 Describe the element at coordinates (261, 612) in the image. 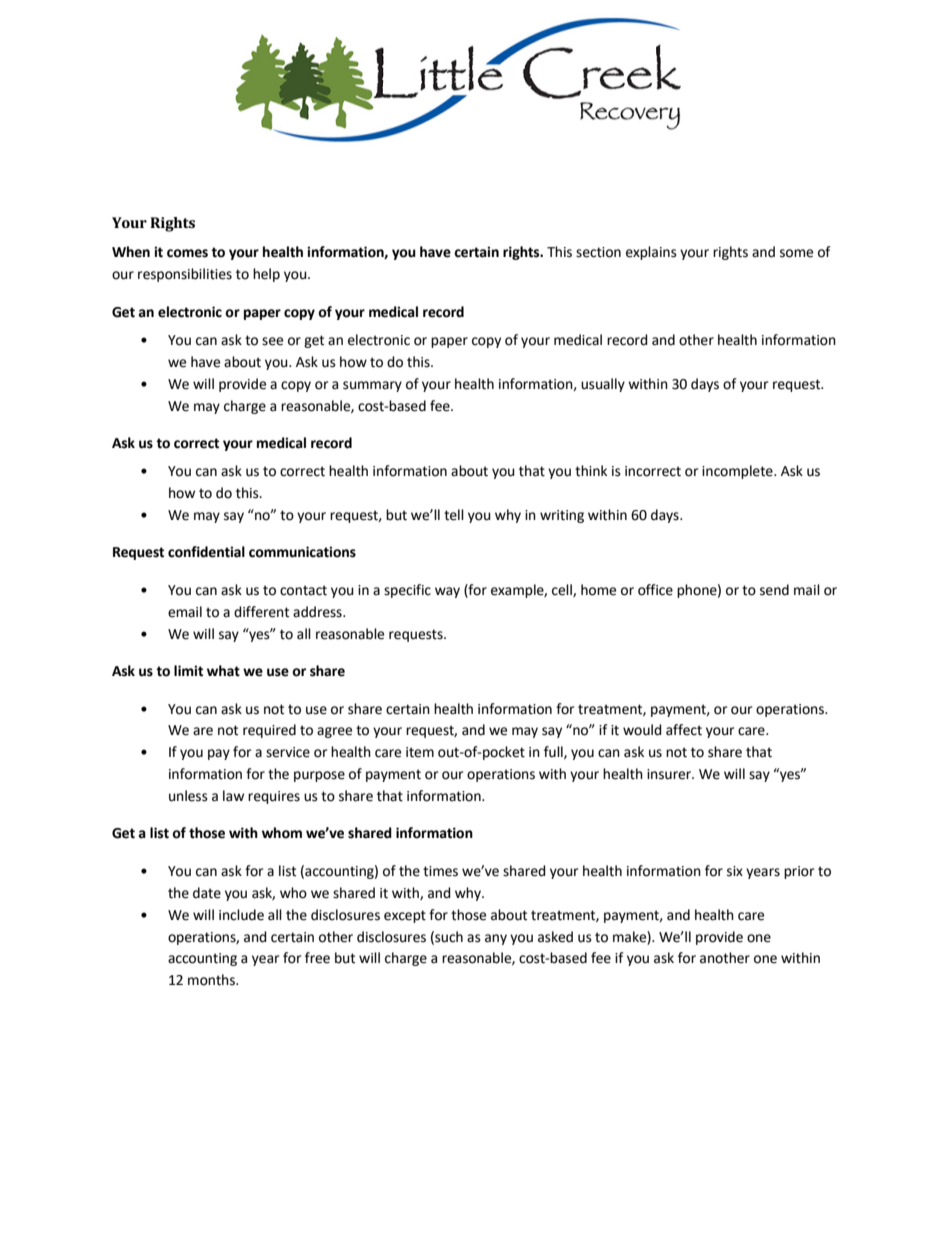

I see `different` at that location.
